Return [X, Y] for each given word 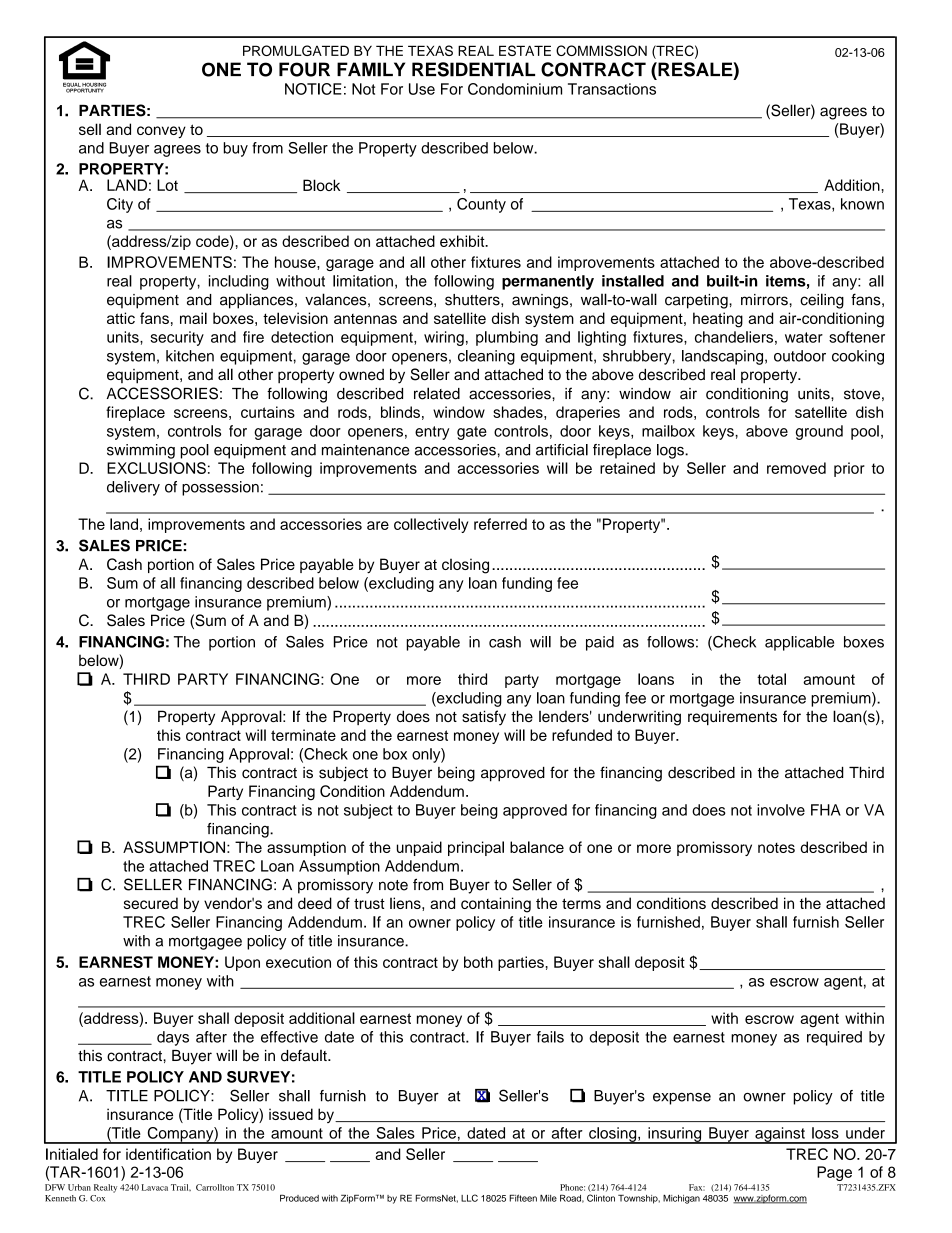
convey [161, 132]
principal [476, 848]
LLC [469, 1198]
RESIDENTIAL [473, 69]
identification [168, 1154]
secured [151, 903]
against [780, 1135]
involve [781, 810]
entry [432, 433]
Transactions [612, 89]
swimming [141, 451]
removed [796, 468]
